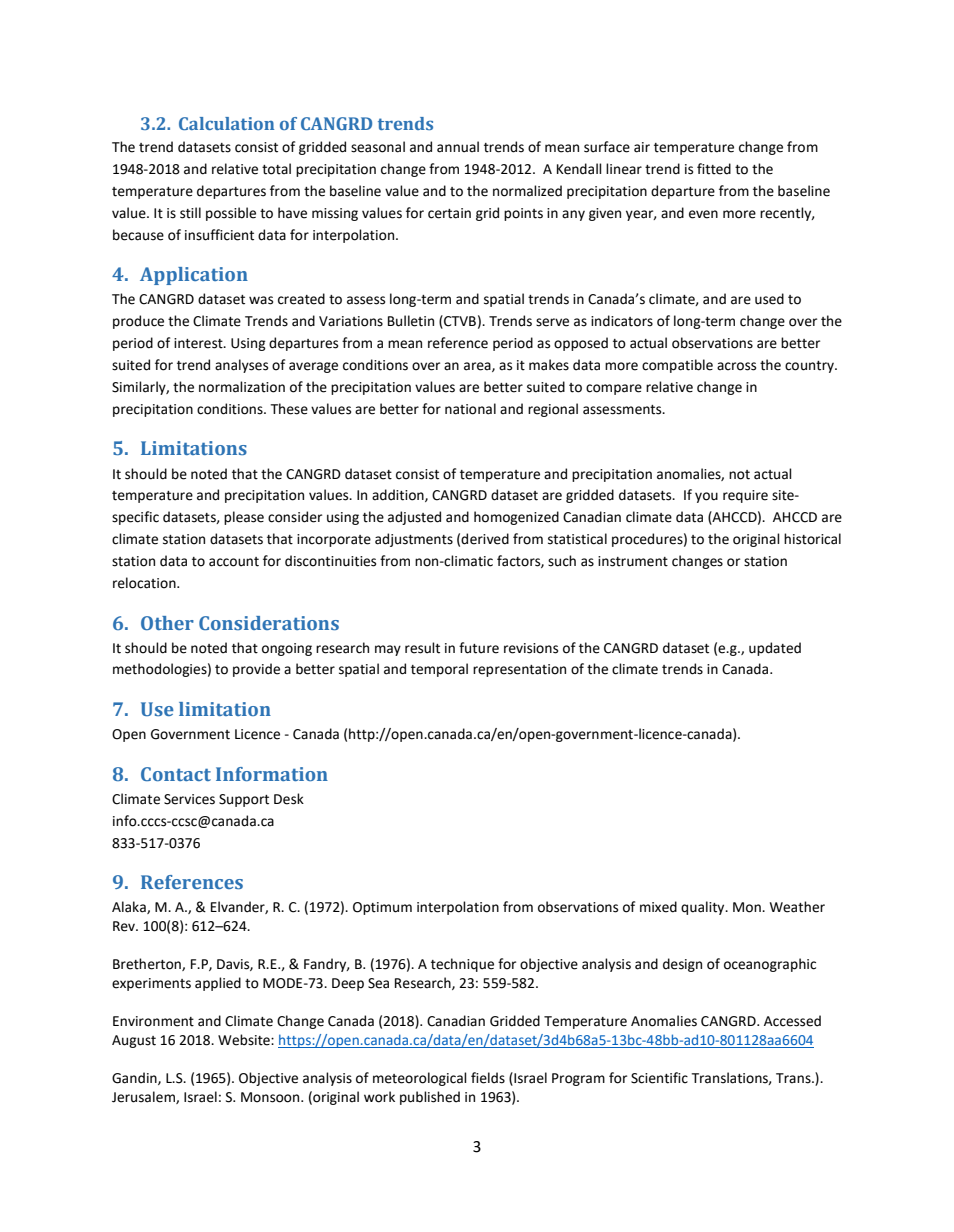 The image size is (954, 1232). Describe the element at coordinates (470, 409) in the image. I see `national` at that location.
